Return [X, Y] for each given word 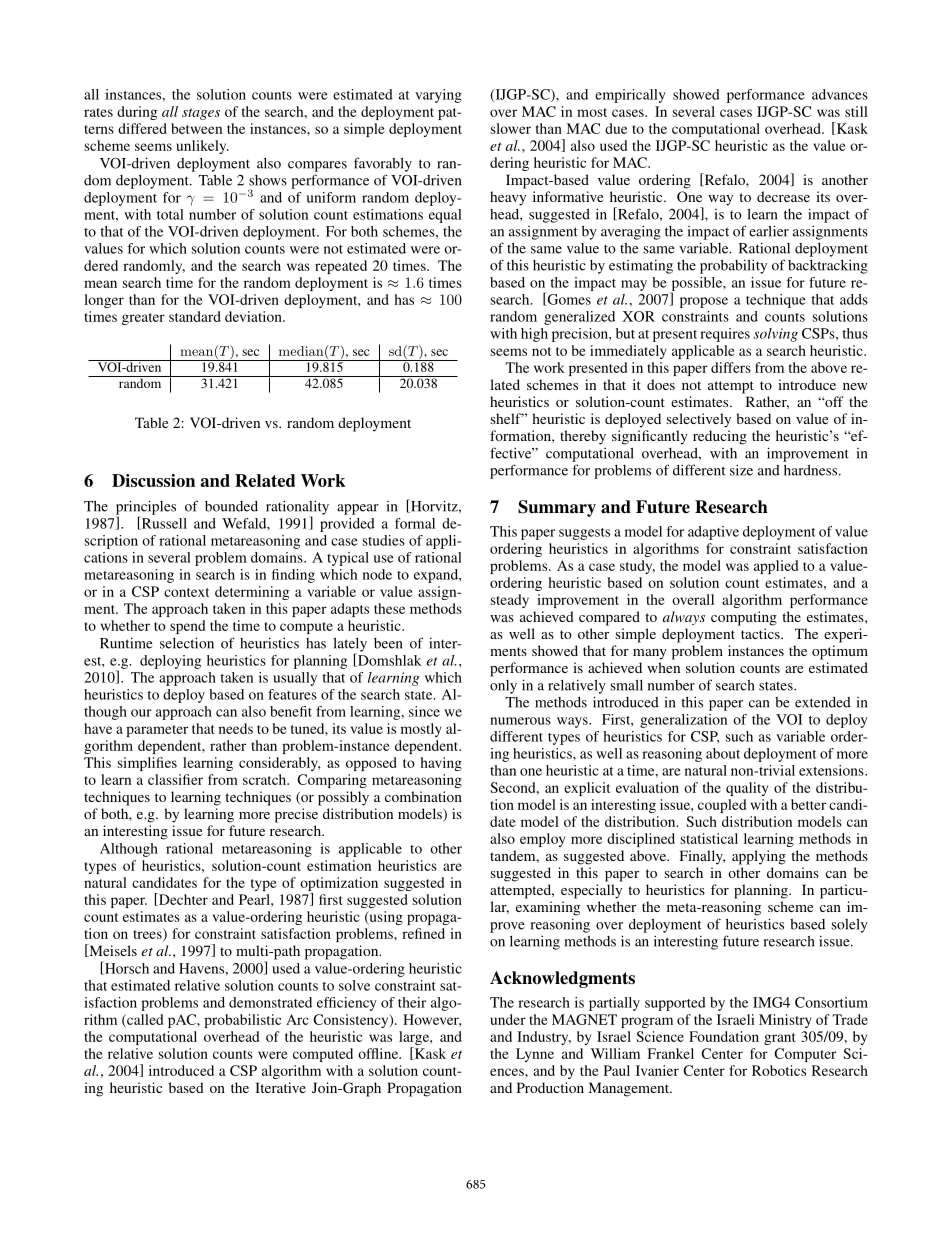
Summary [557, 508]
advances [840, 94]
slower [511, 128]
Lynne [535, 1055]
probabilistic [242, 1021]
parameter [157, 731]
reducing [720, 437]
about [723, 753]
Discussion [153, 480]
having [441, 764]
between [196, 128]
